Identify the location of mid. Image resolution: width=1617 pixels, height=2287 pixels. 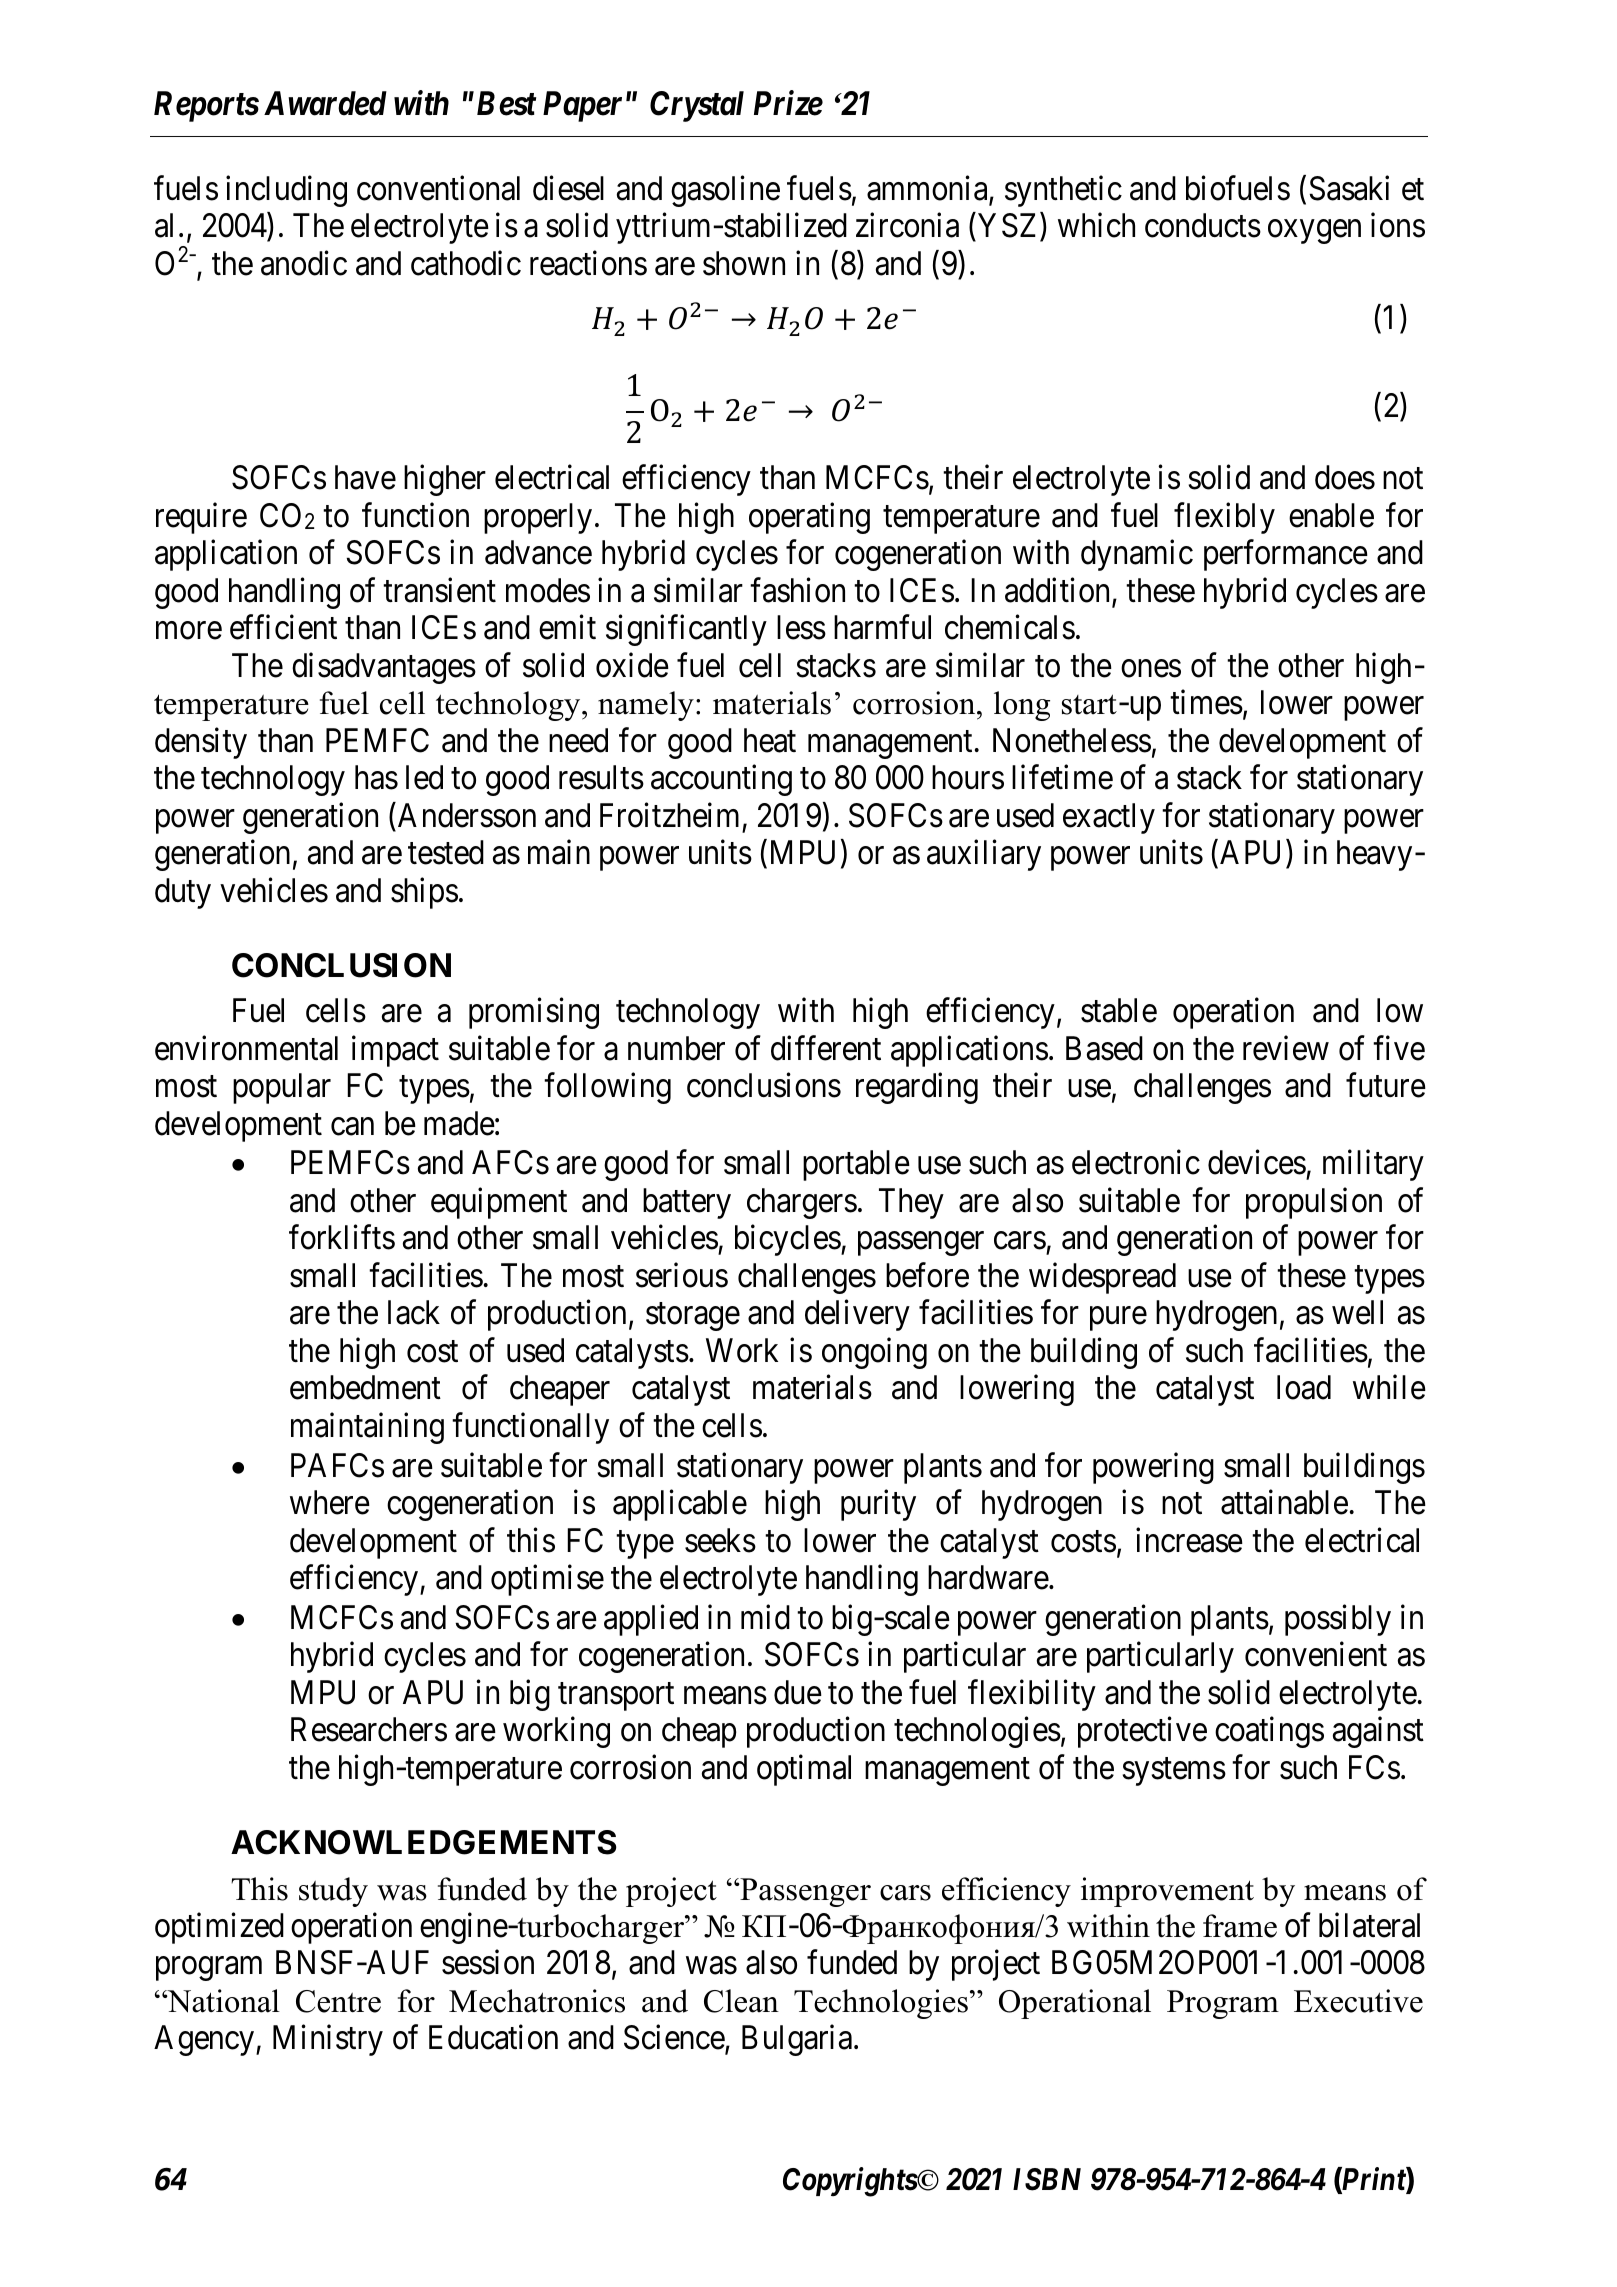
(765, 1617).
